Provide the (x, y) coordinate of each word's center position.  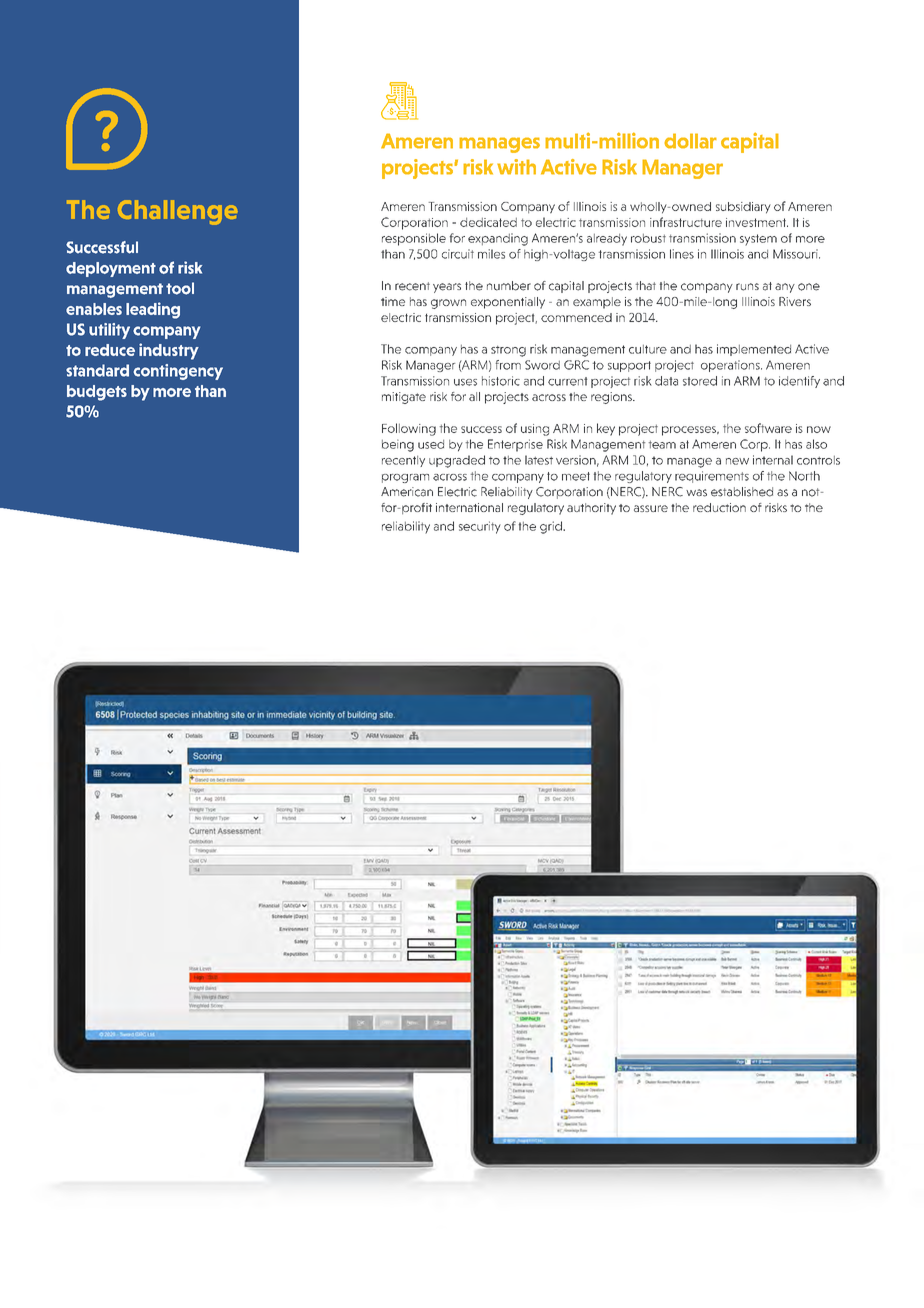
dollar (690, 141)
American (407, 492)
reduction (719, 507)
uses (465, 382)
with (516, 167)
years (447, 288)
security (480, 527)
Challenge (178, 212)
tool (180, 288)
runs (747, 287)
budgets (97, 393)
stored (700, 381)
